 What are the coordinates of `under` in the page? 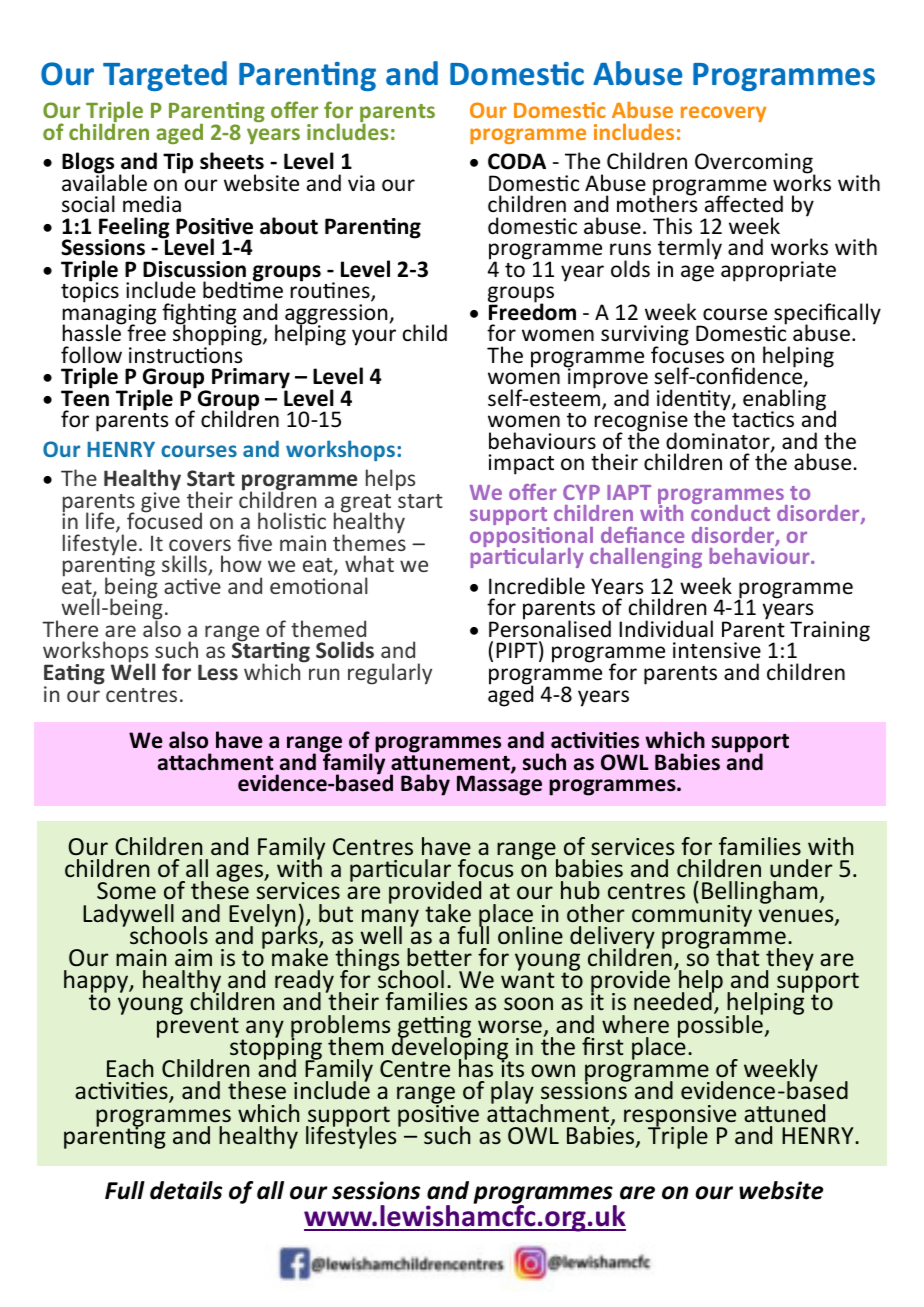 It's located at (801, 868).
